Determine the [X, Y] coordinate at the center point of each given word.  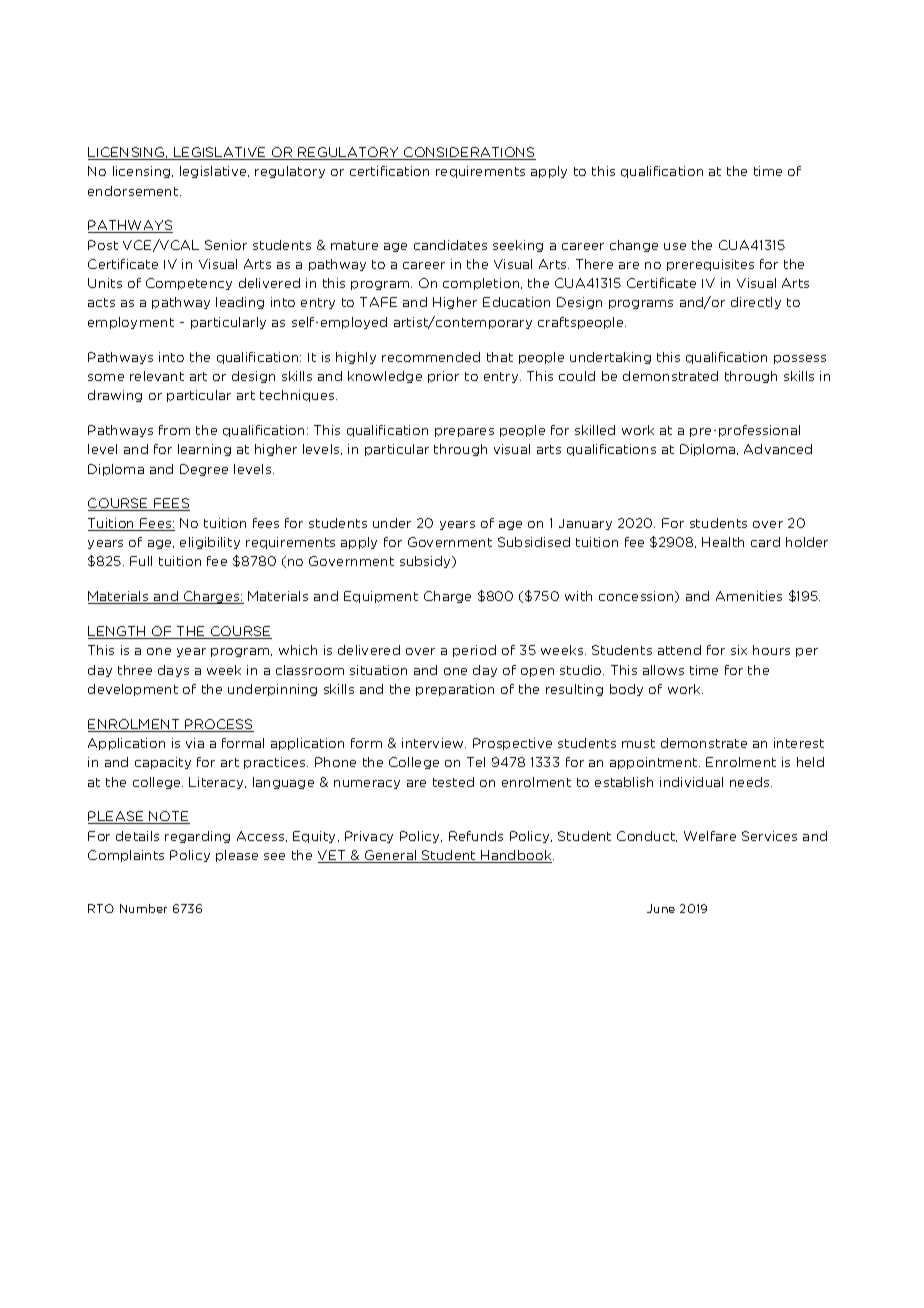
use [675, 246]
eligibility [210, 543]
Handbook [517, 856]
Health [723, 542]
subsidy [426, 562]
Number [143, 908]
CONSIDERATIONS [469, 153]
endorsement [134, 191]
